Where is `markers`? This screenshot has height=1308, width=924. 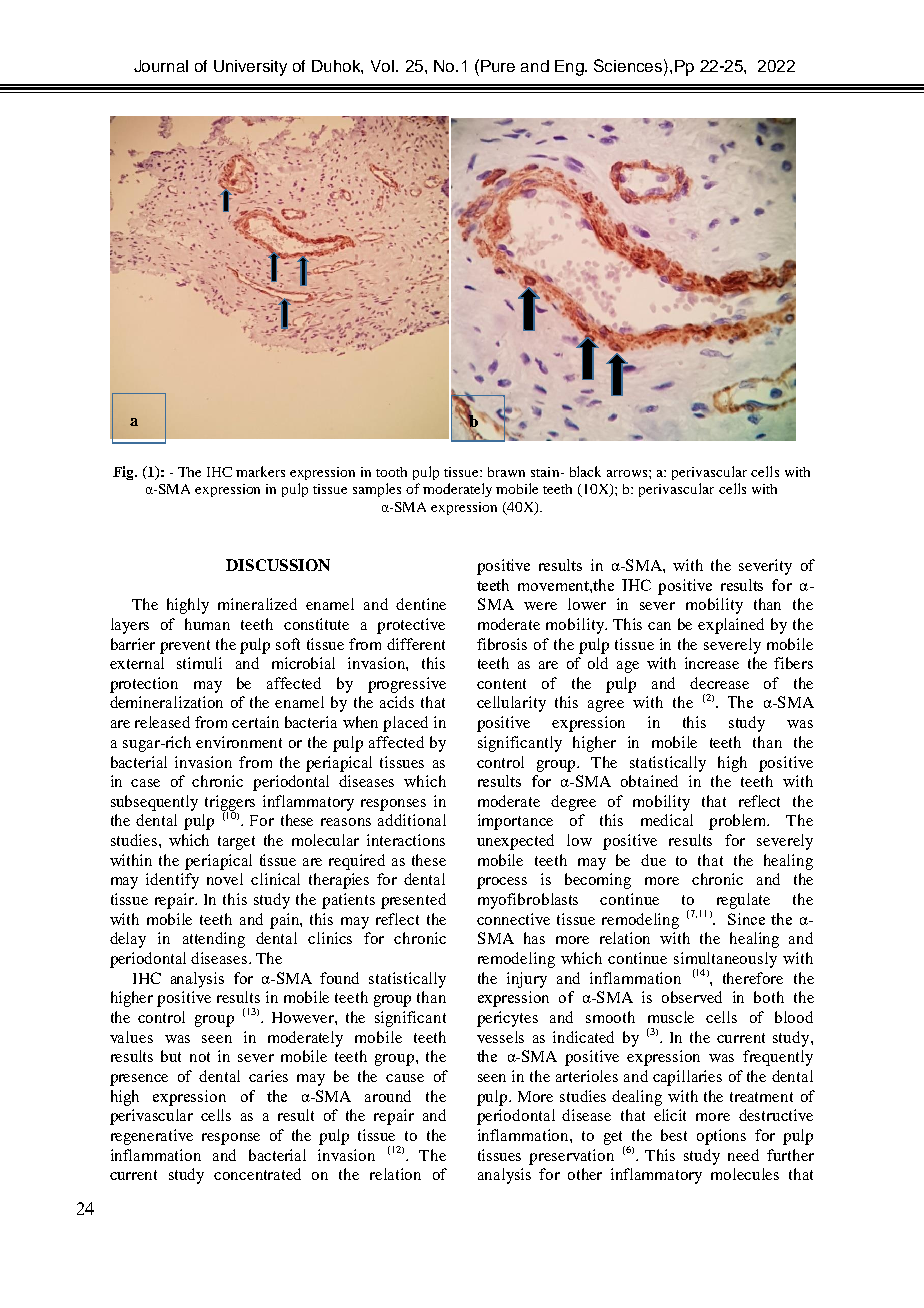
markers is located at coordinates (260, 471).
